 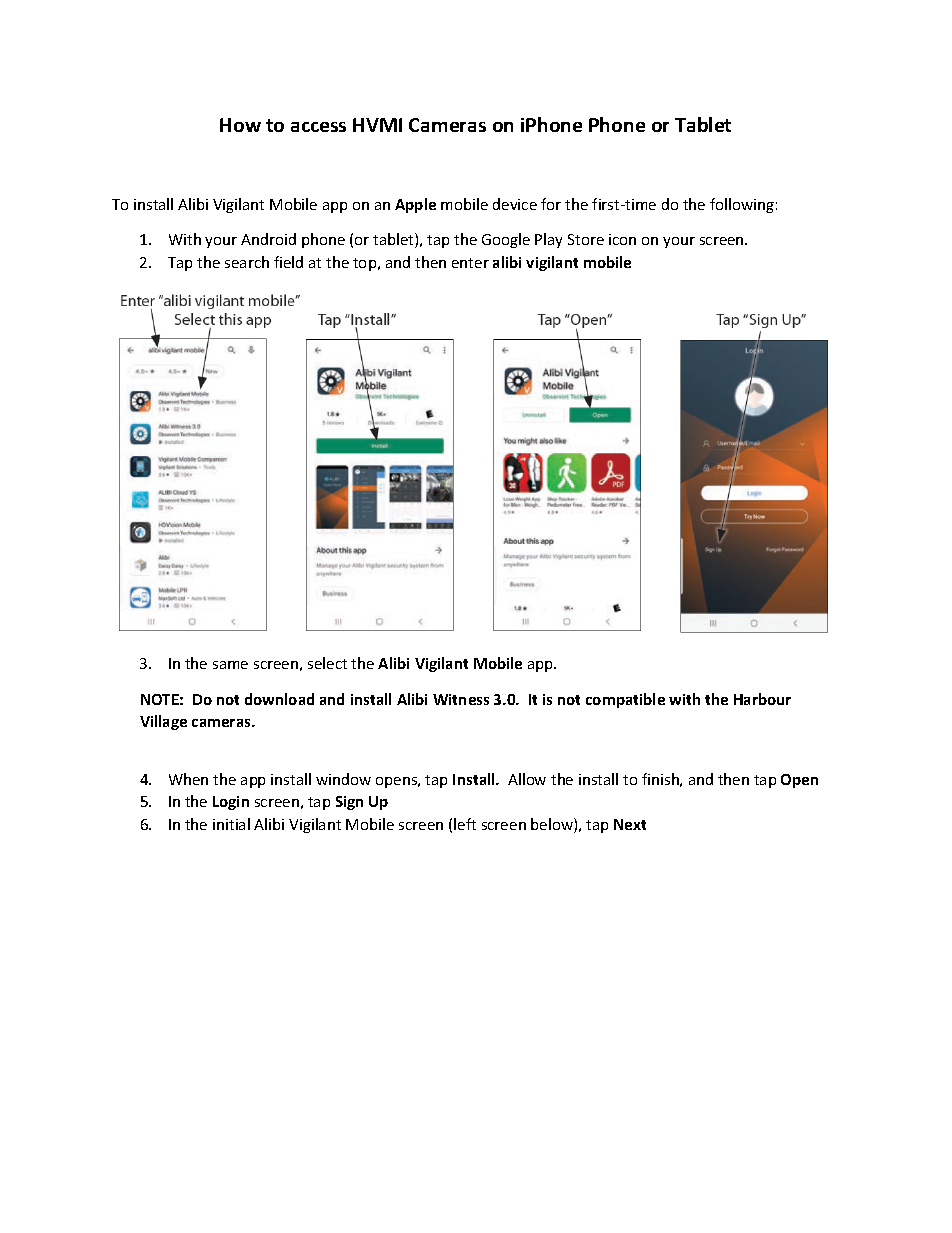 I want to click on for, so click(x=551, y=204).
